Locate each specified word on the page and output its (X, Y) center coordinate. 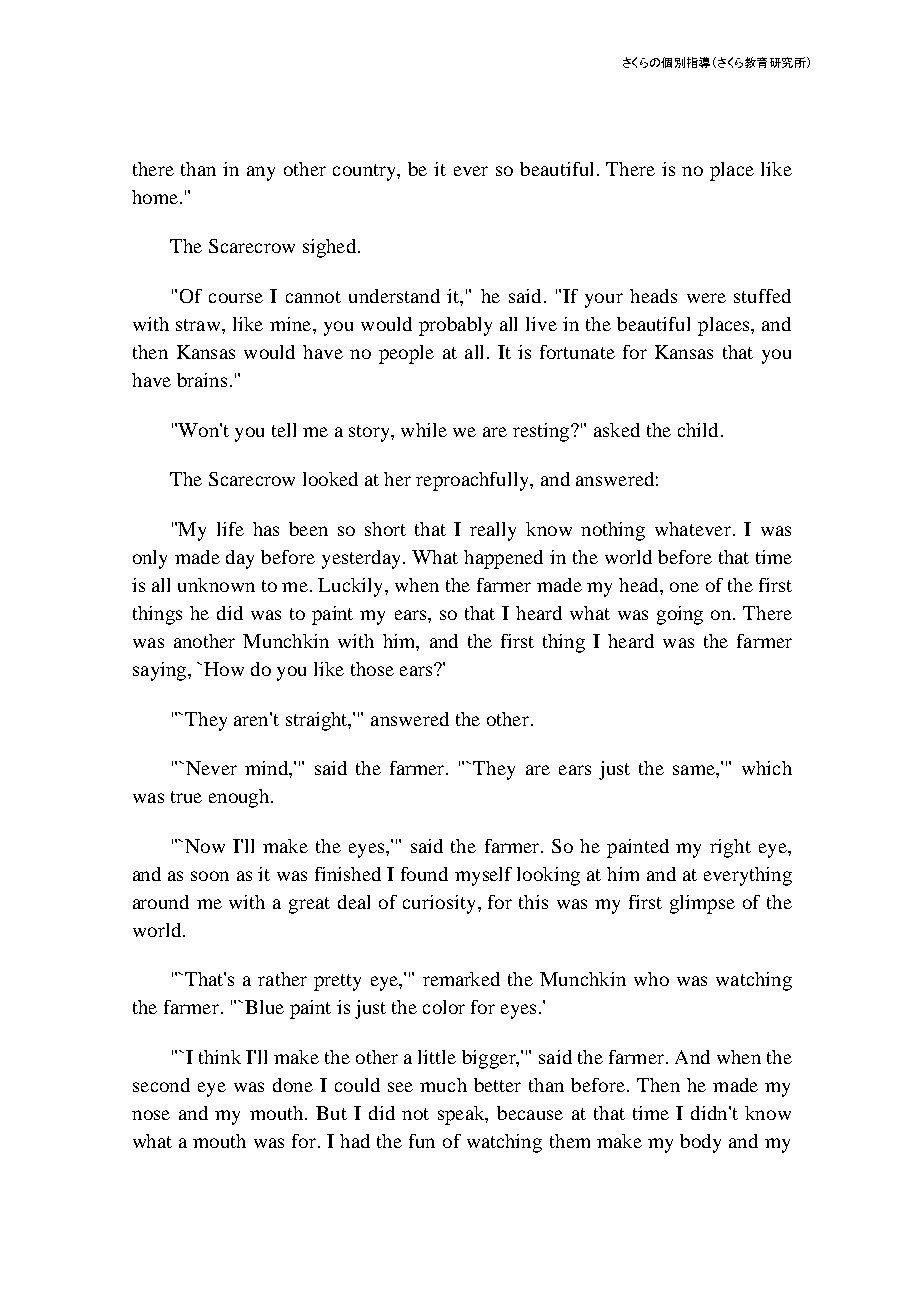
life (230, 529)
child (698, 430)
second (161, 1085)
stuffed (762, 296)
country (365, 172)
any (261, 173)
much (443, 1085)
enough (240, 798)
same (695, 770)
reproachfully (473, 481)
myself (483, 876)
